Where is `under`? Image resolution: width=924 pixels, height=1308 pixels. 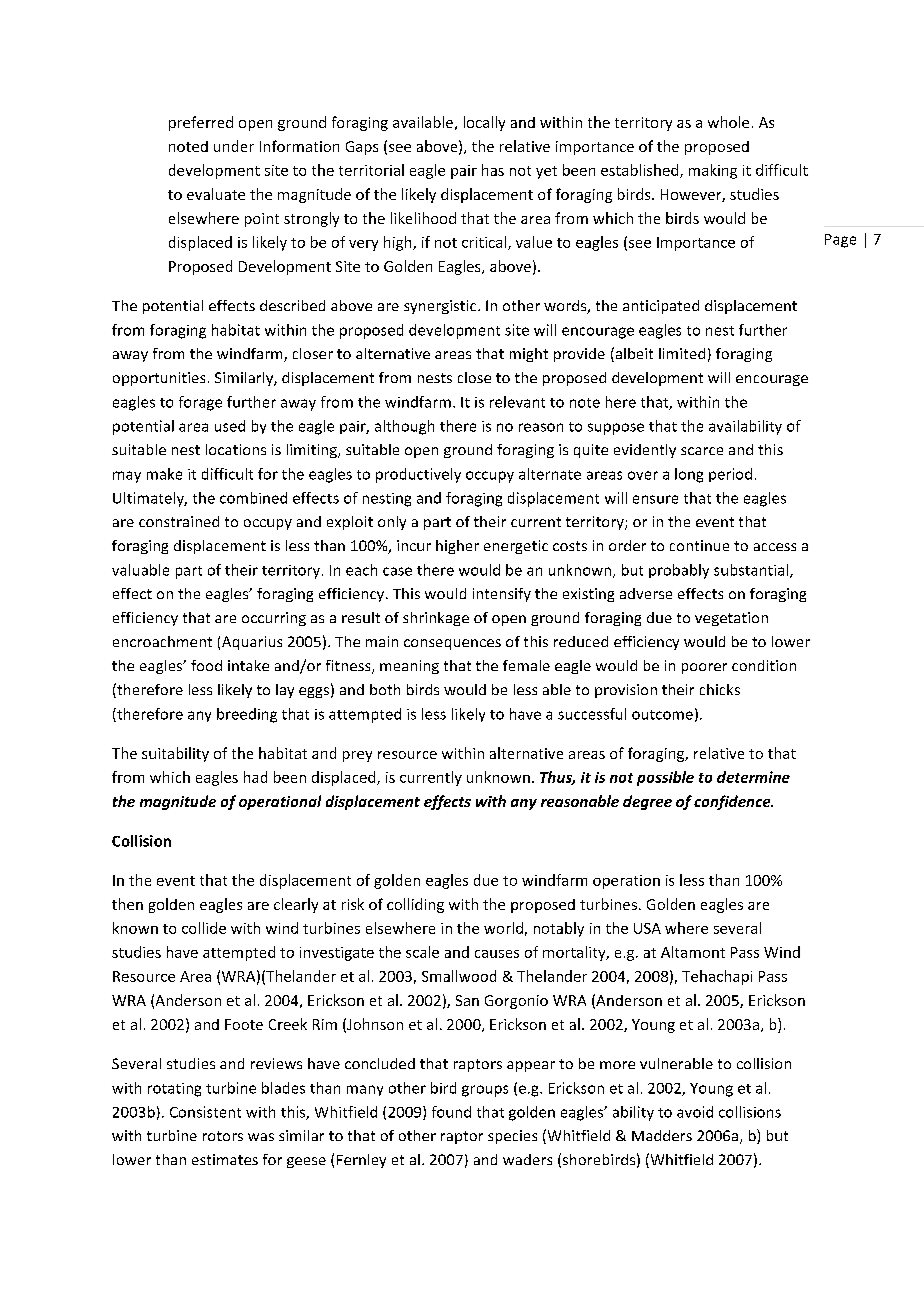
under is located at coordinates (234, 146).
